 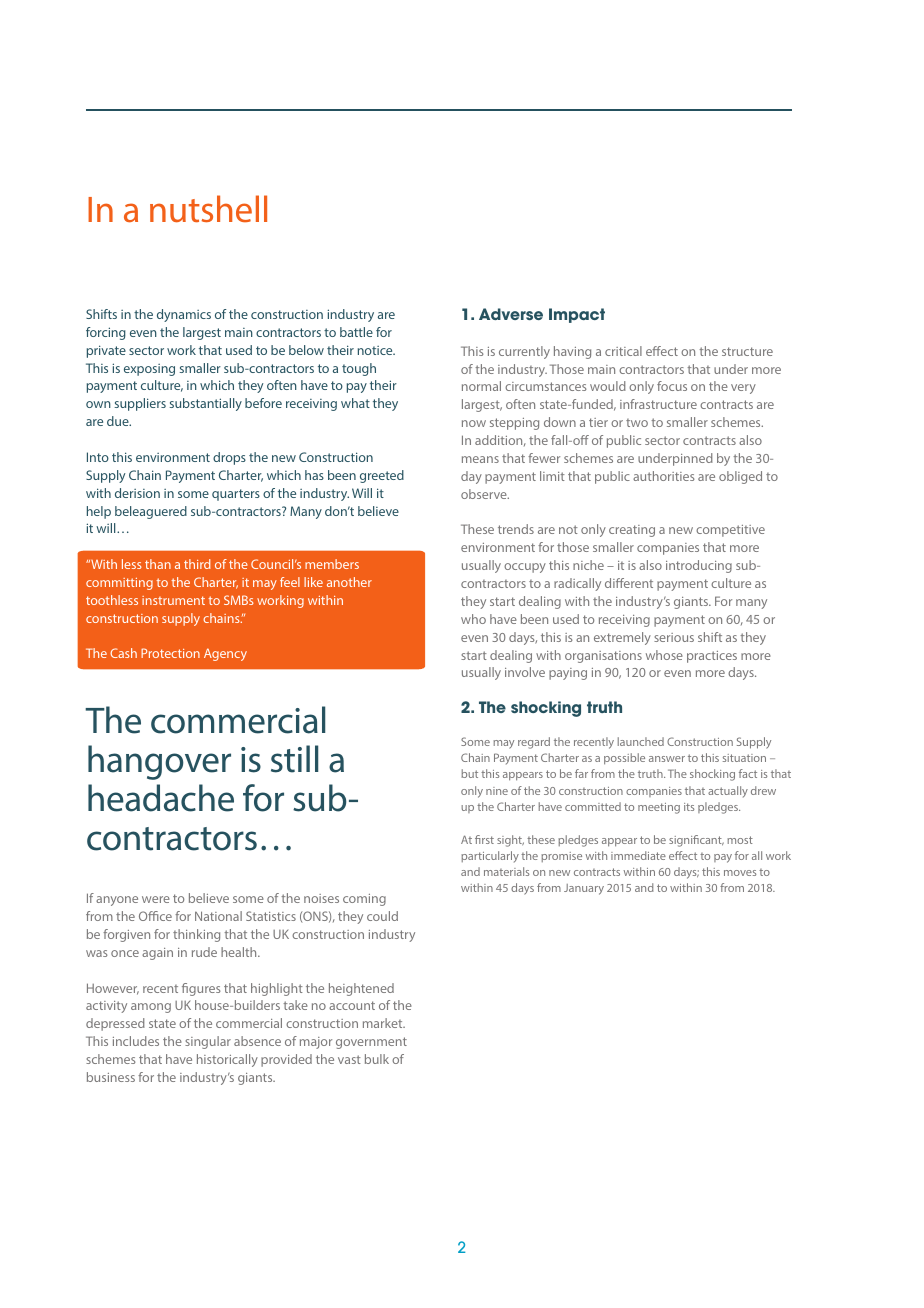 I want to click on bulk, so click(x=377, y=1059).
